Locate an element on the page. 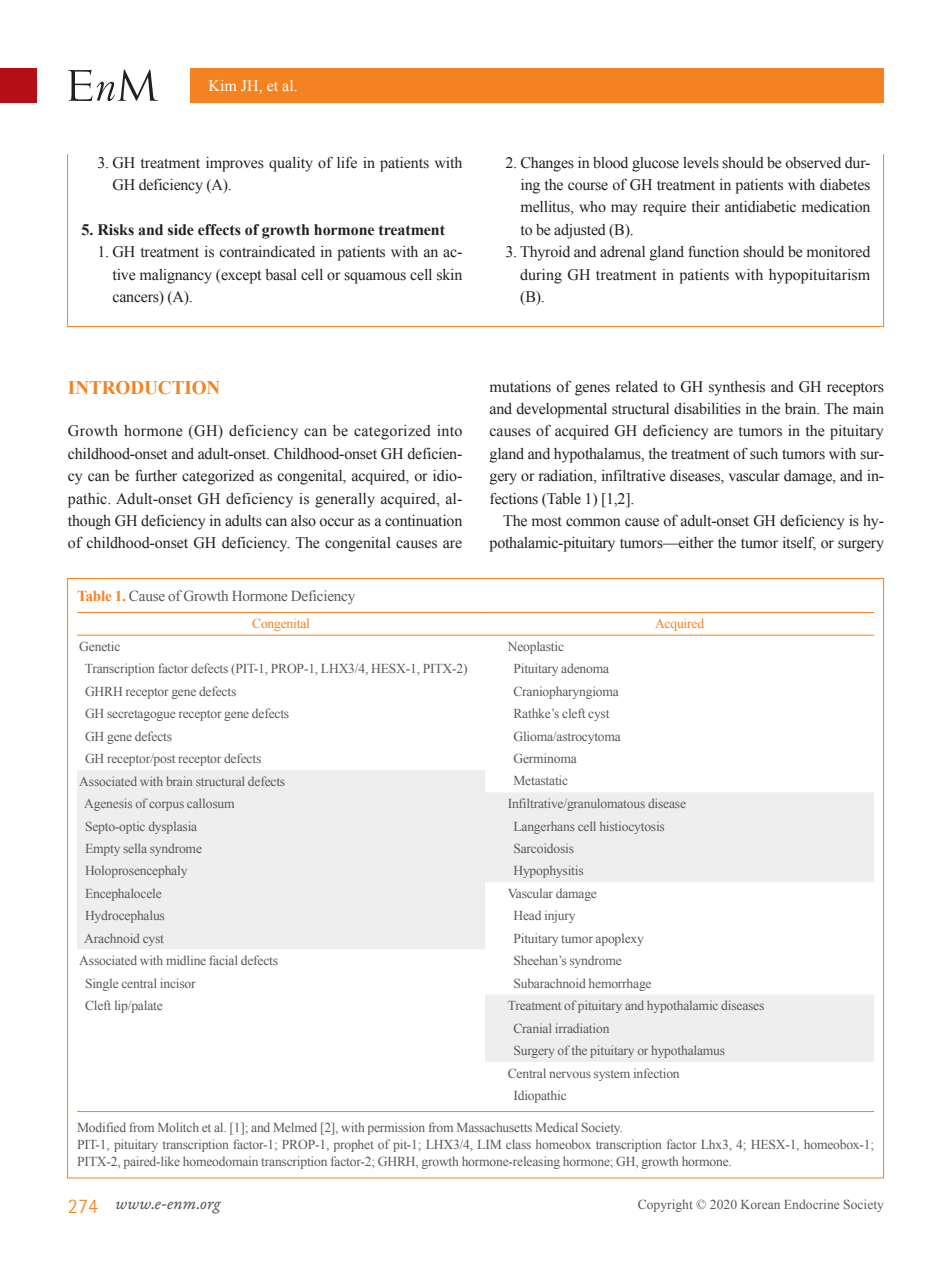 The height and width of the document is (1270, 952). Hydrocephalus is located at coordinates (125, 916).
